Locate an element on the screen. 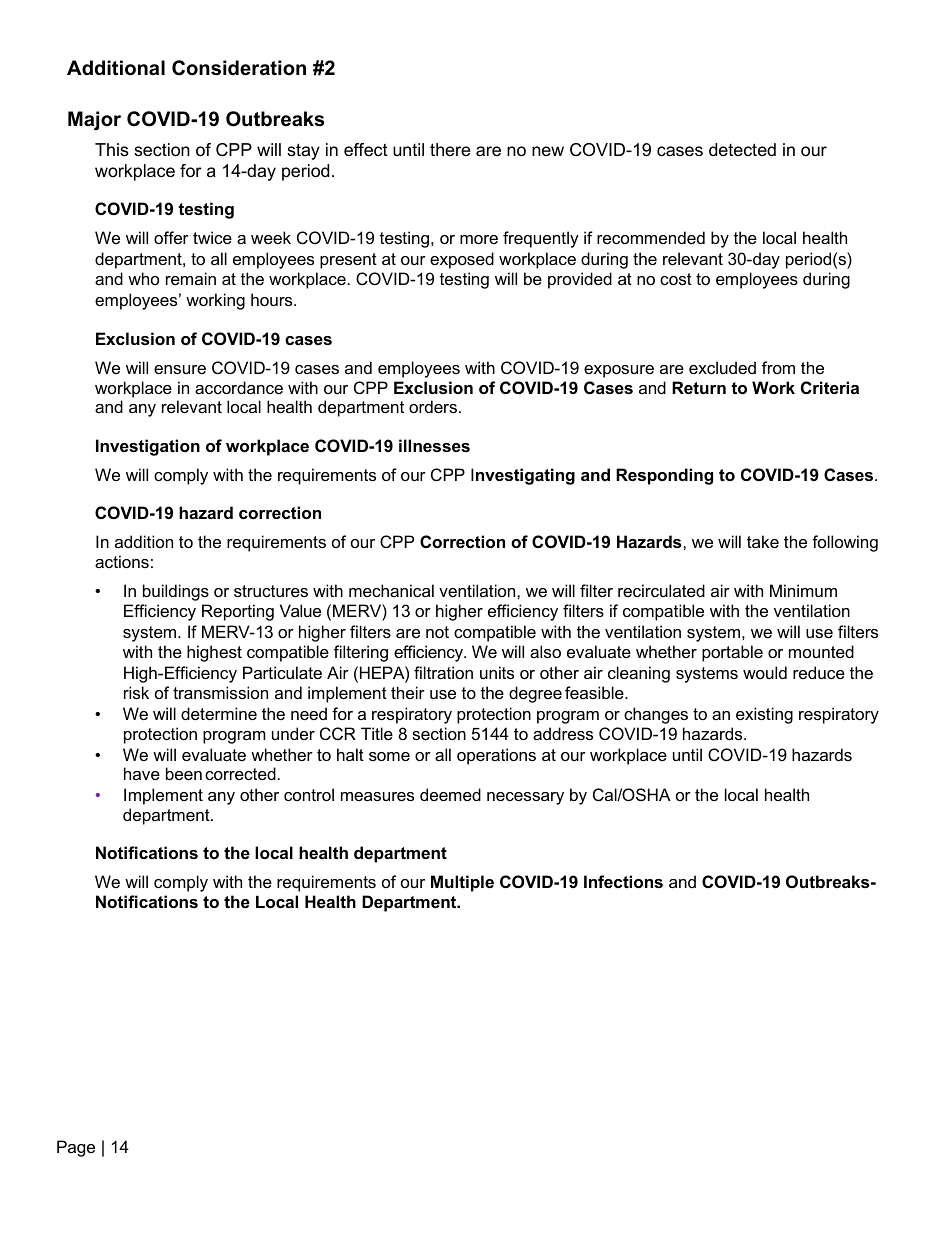  Page is located at coordinates (76, 1148).
